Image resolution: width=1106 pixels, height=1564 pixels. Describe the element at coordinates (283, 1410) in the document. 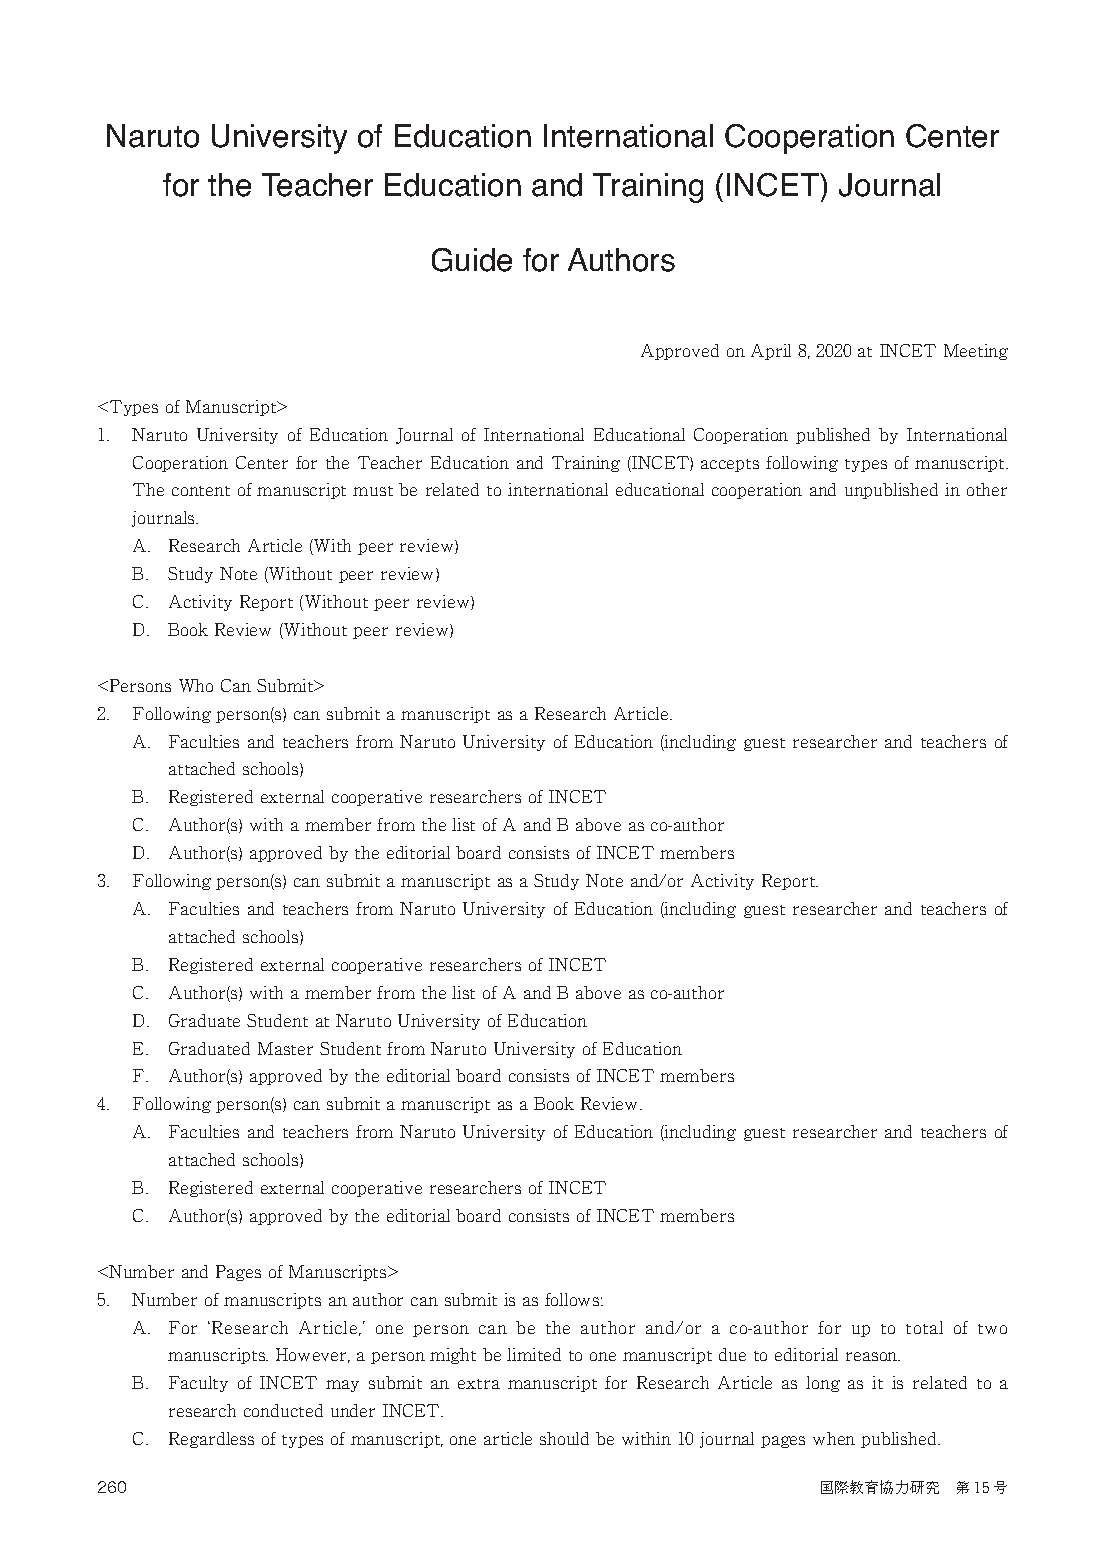

I see `conducted` at that location.
